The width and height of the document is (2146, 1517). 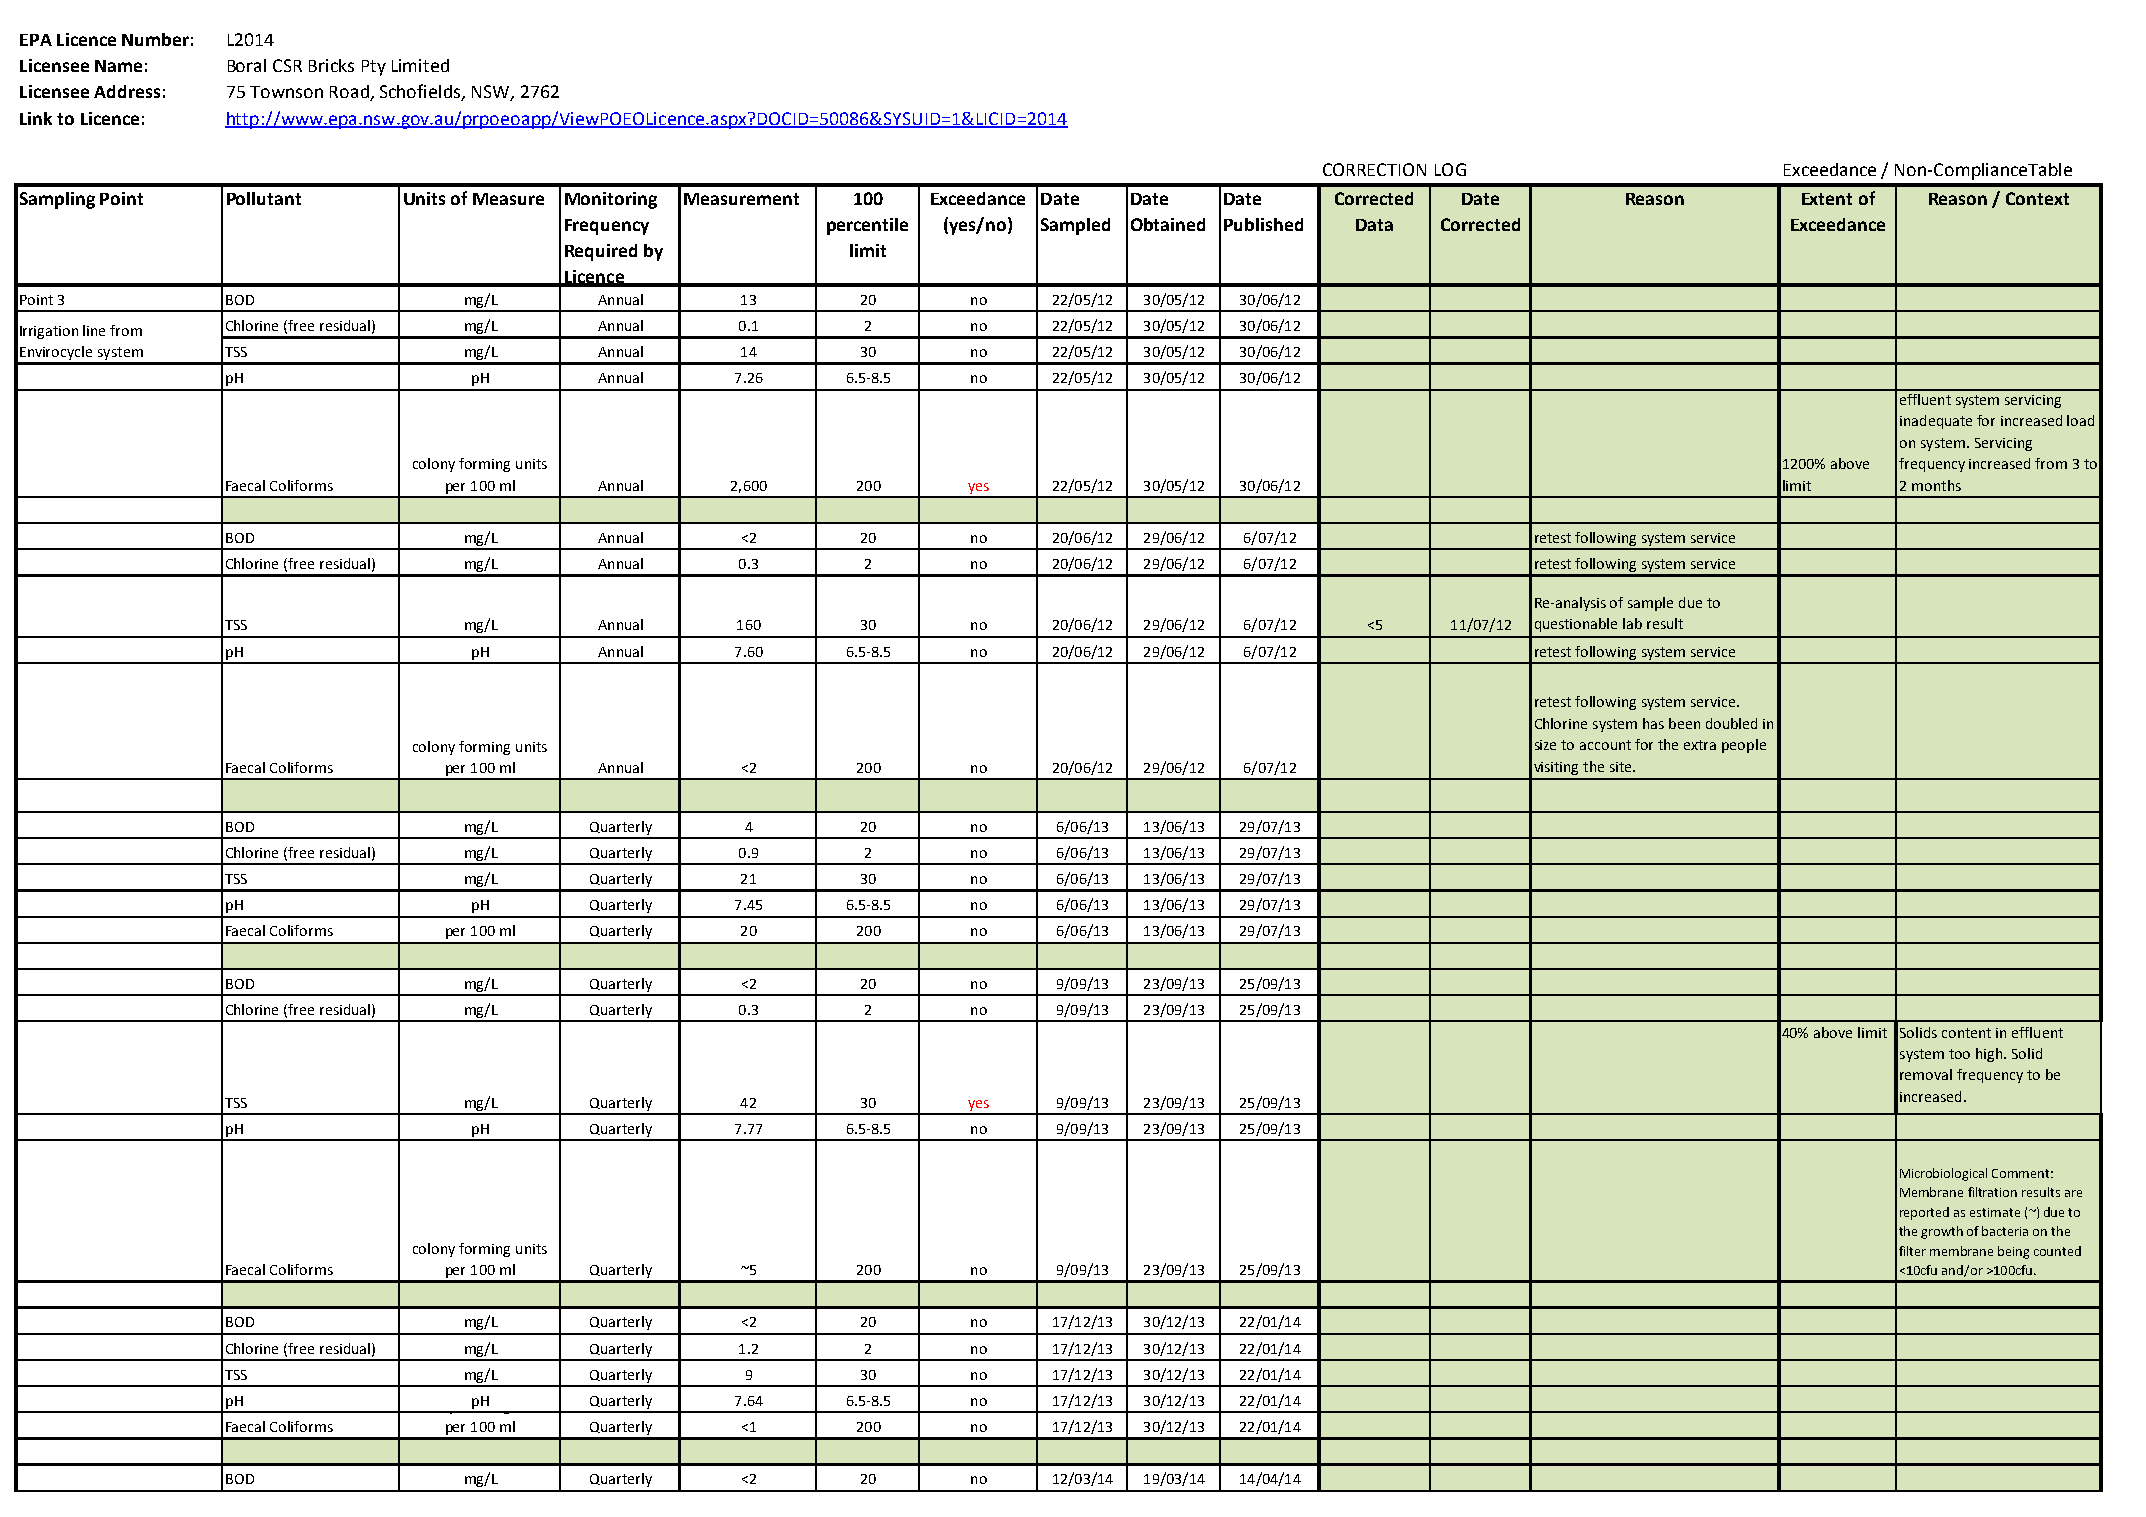 I want to click on Extent, so click(x=1827, y=199).
